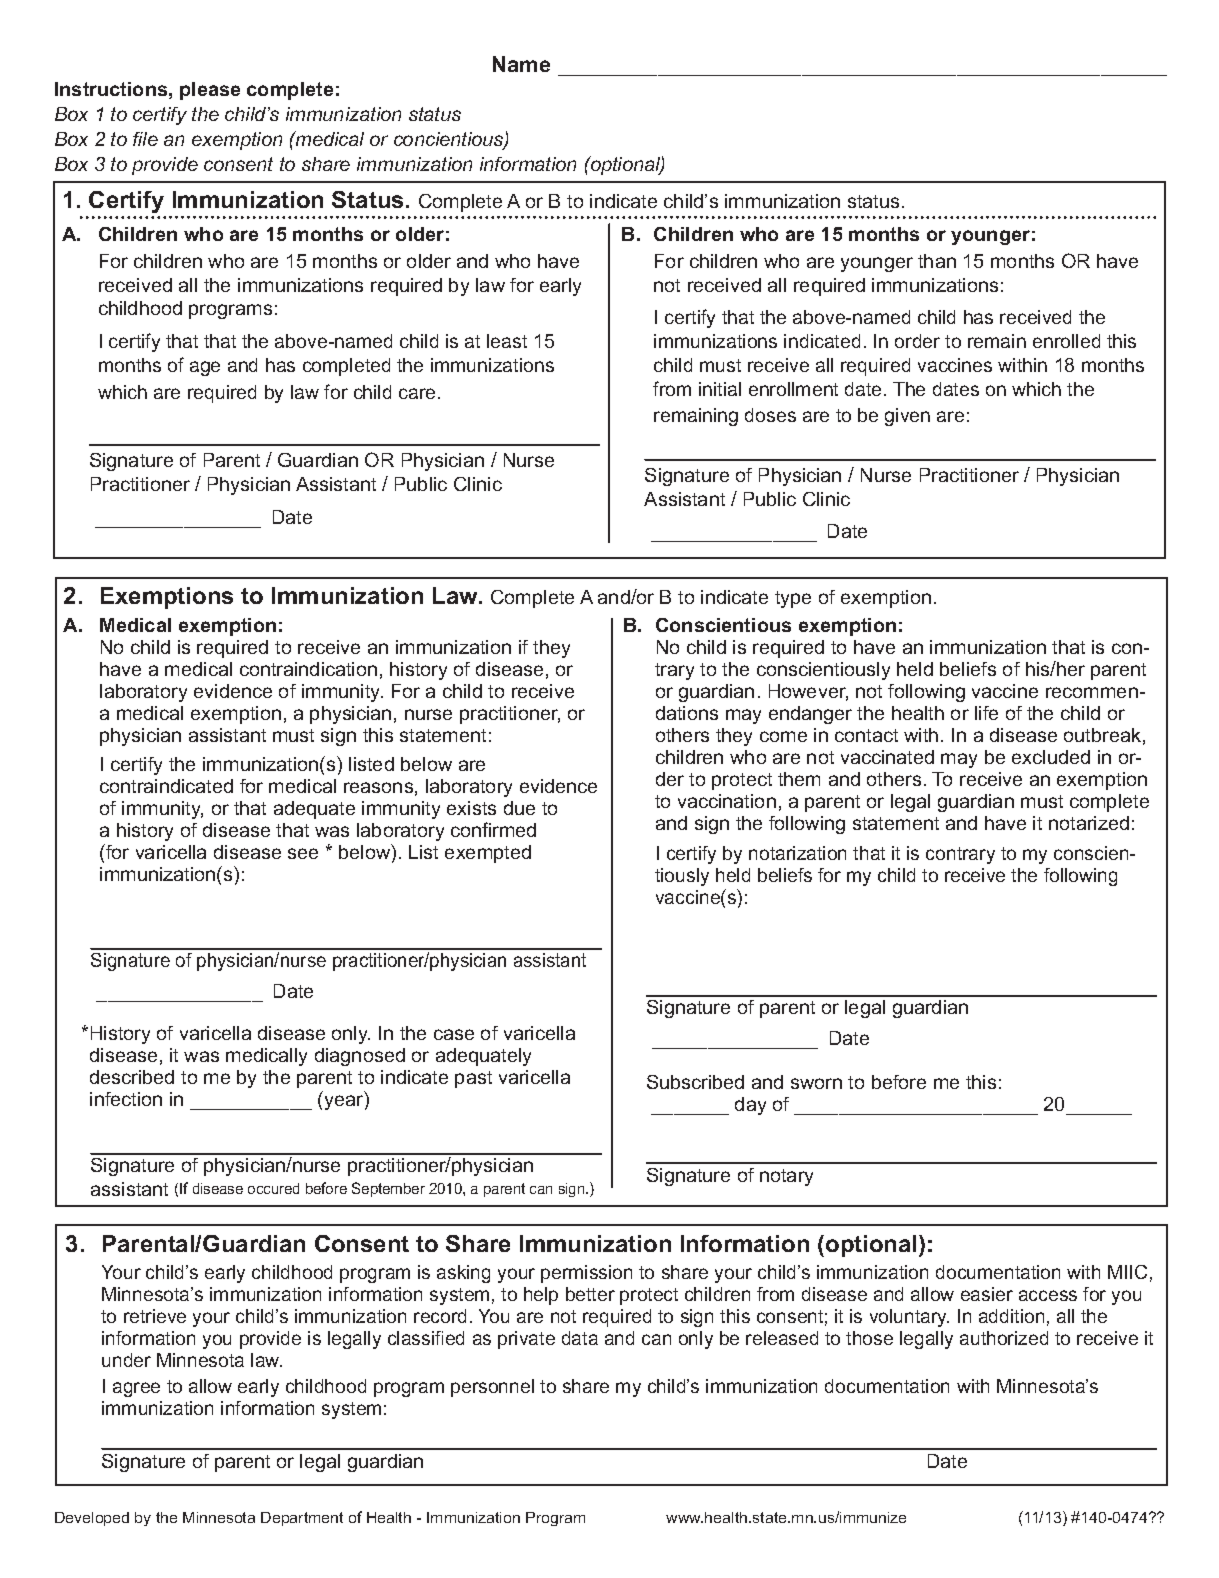  I want to click on least, so click(507, 341).
